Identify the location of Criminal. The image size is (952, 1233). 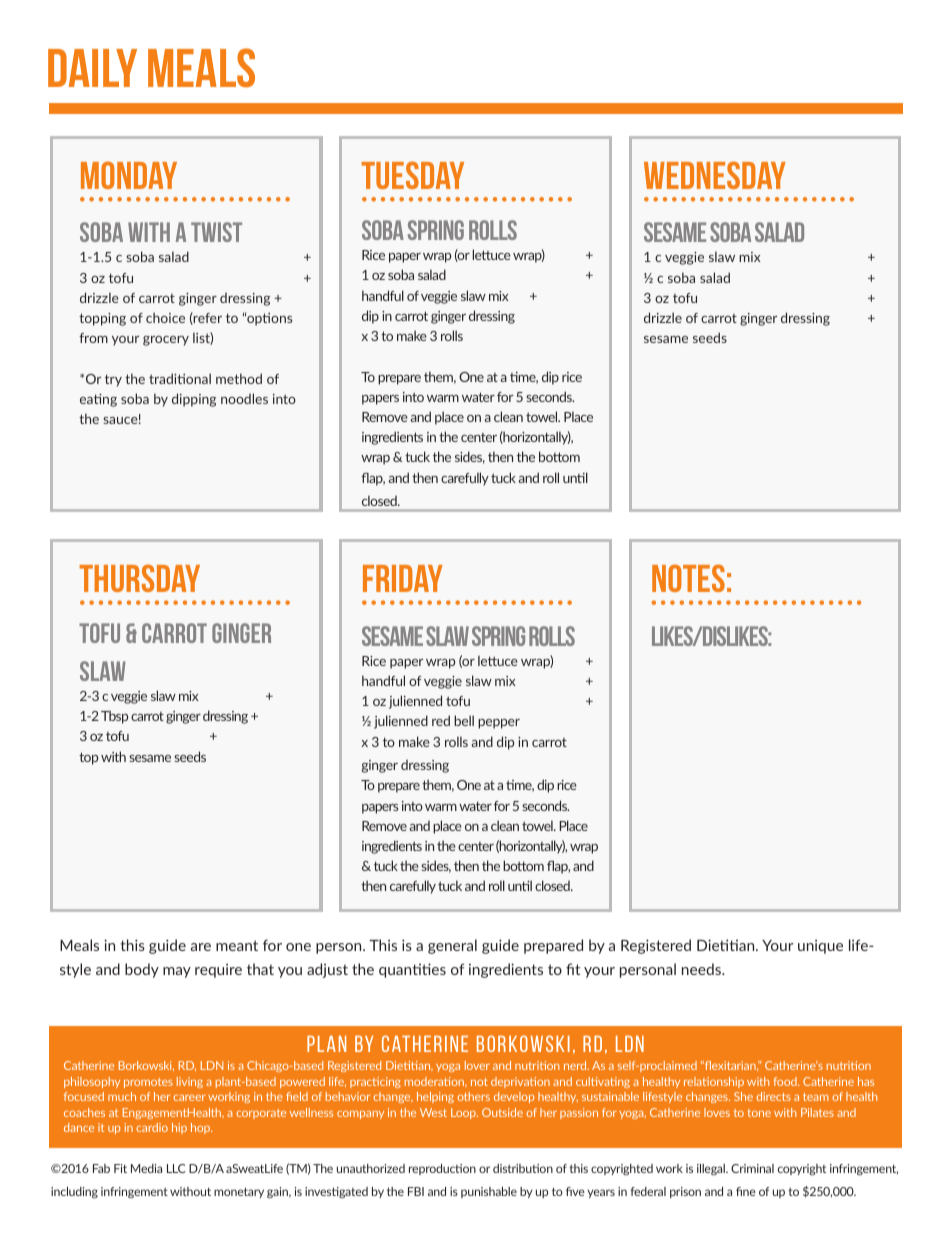
(752, 1168).
